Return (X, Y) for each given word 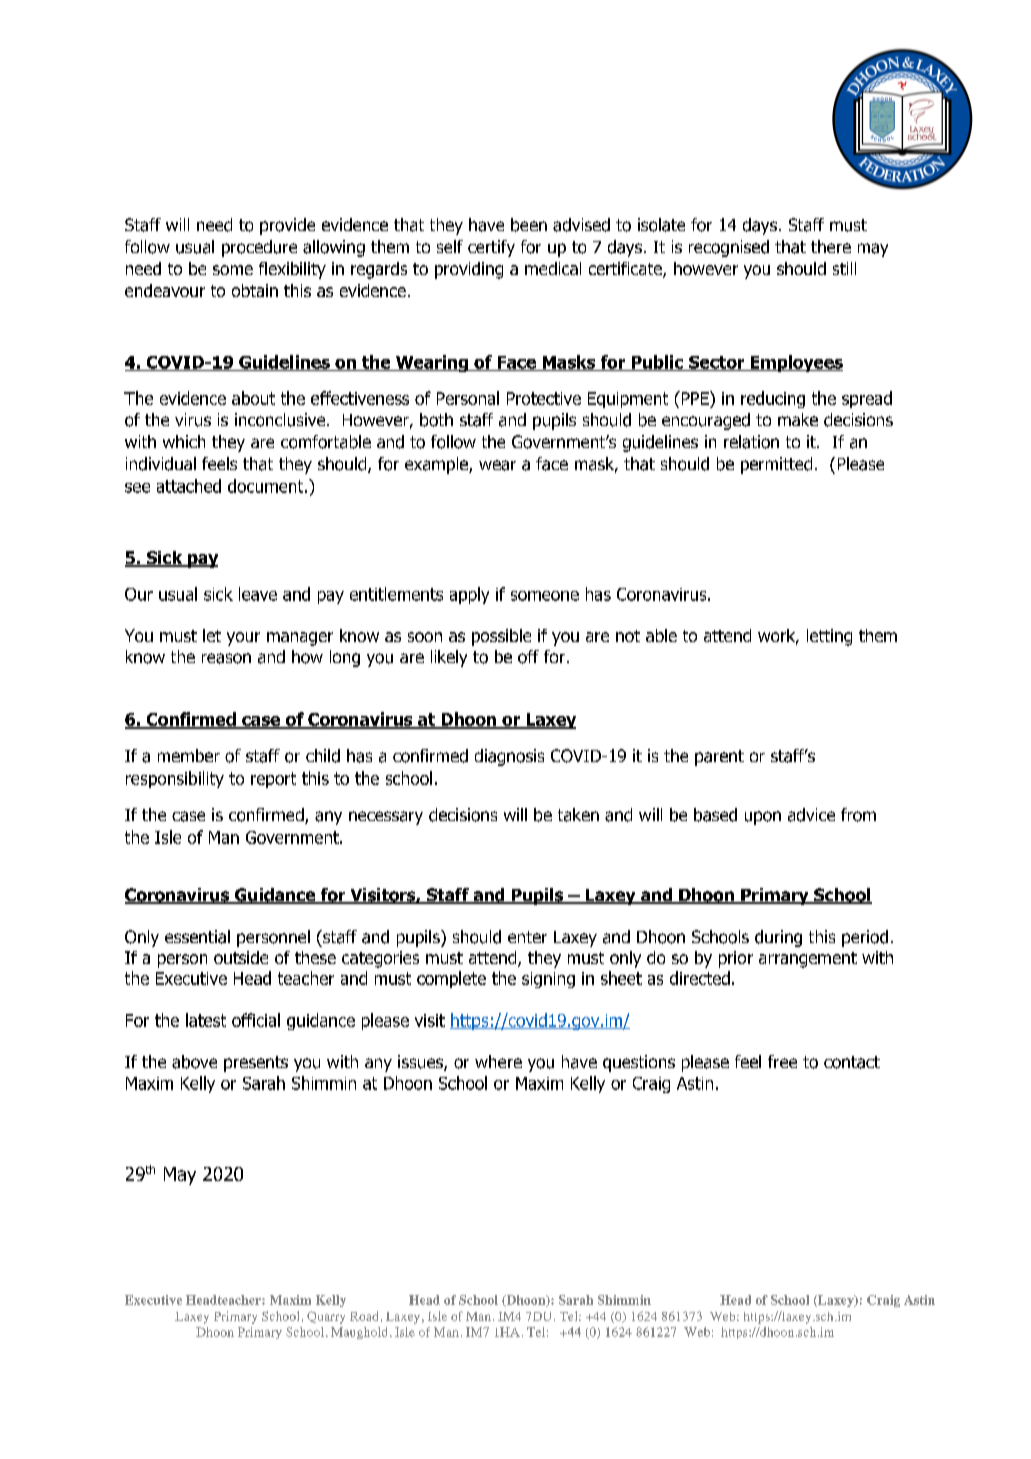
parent (719, 758)
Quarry (326, 1317)
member (189, 755)
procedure (259, 248)
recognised (729, 248)
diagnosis (509, 757)
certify (491, 248)
